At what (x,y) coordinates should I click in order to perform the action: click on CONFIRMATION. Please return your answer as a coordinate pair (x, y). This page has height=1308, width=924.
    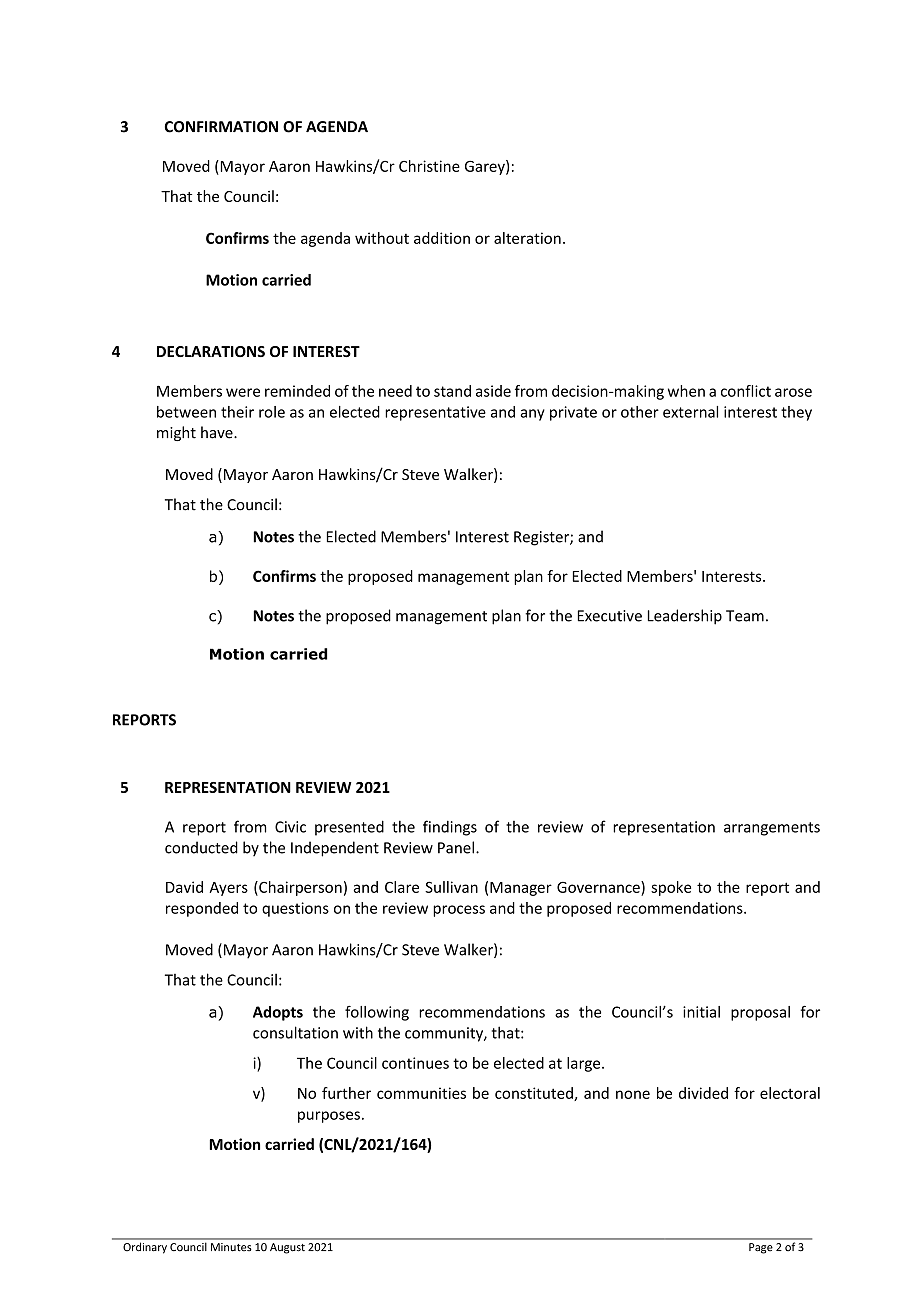
    Looking at the image, I should click on (221, 127).
